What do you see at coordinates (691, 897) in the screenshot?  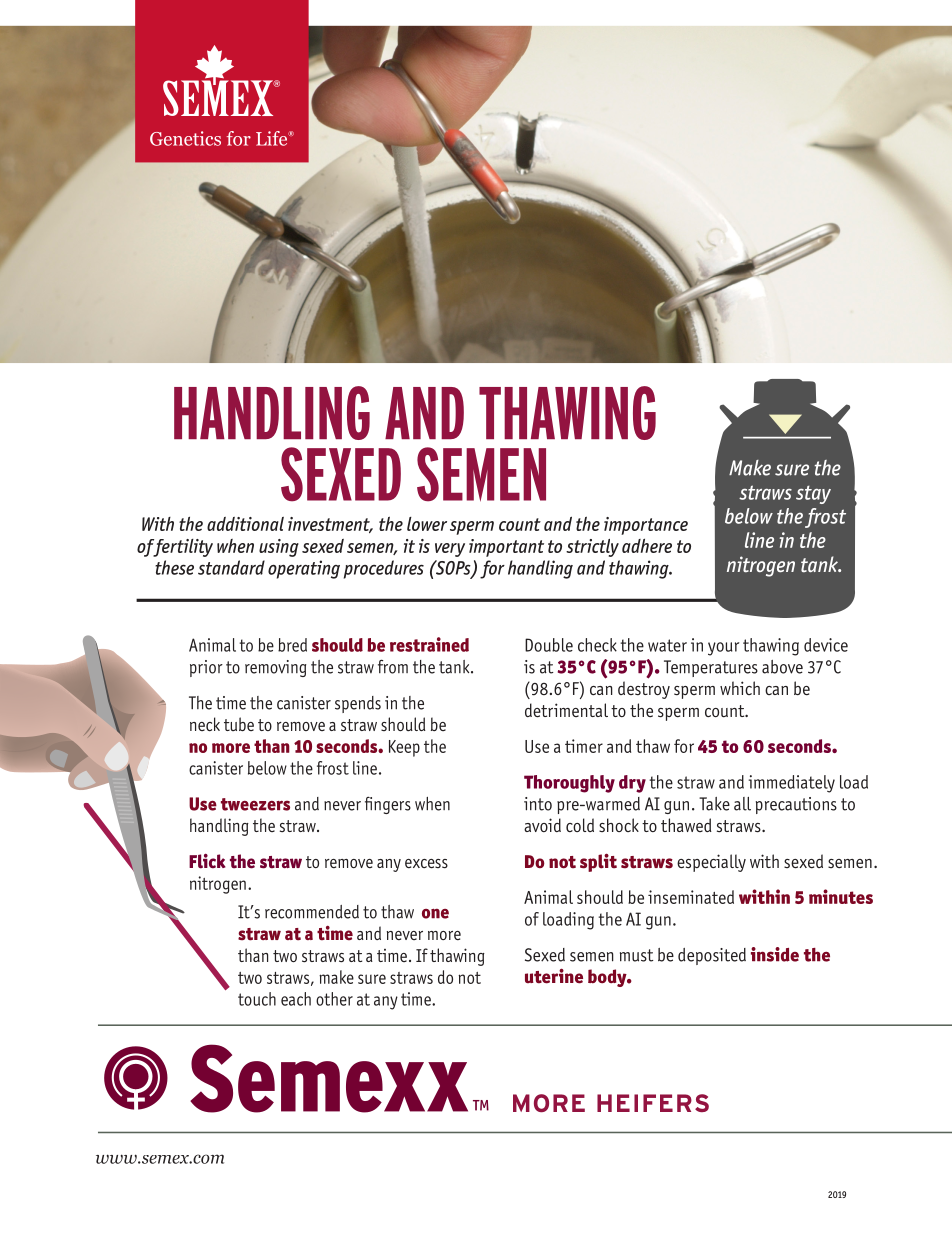 I see `inseminated` at bounding box center [691, 897].
